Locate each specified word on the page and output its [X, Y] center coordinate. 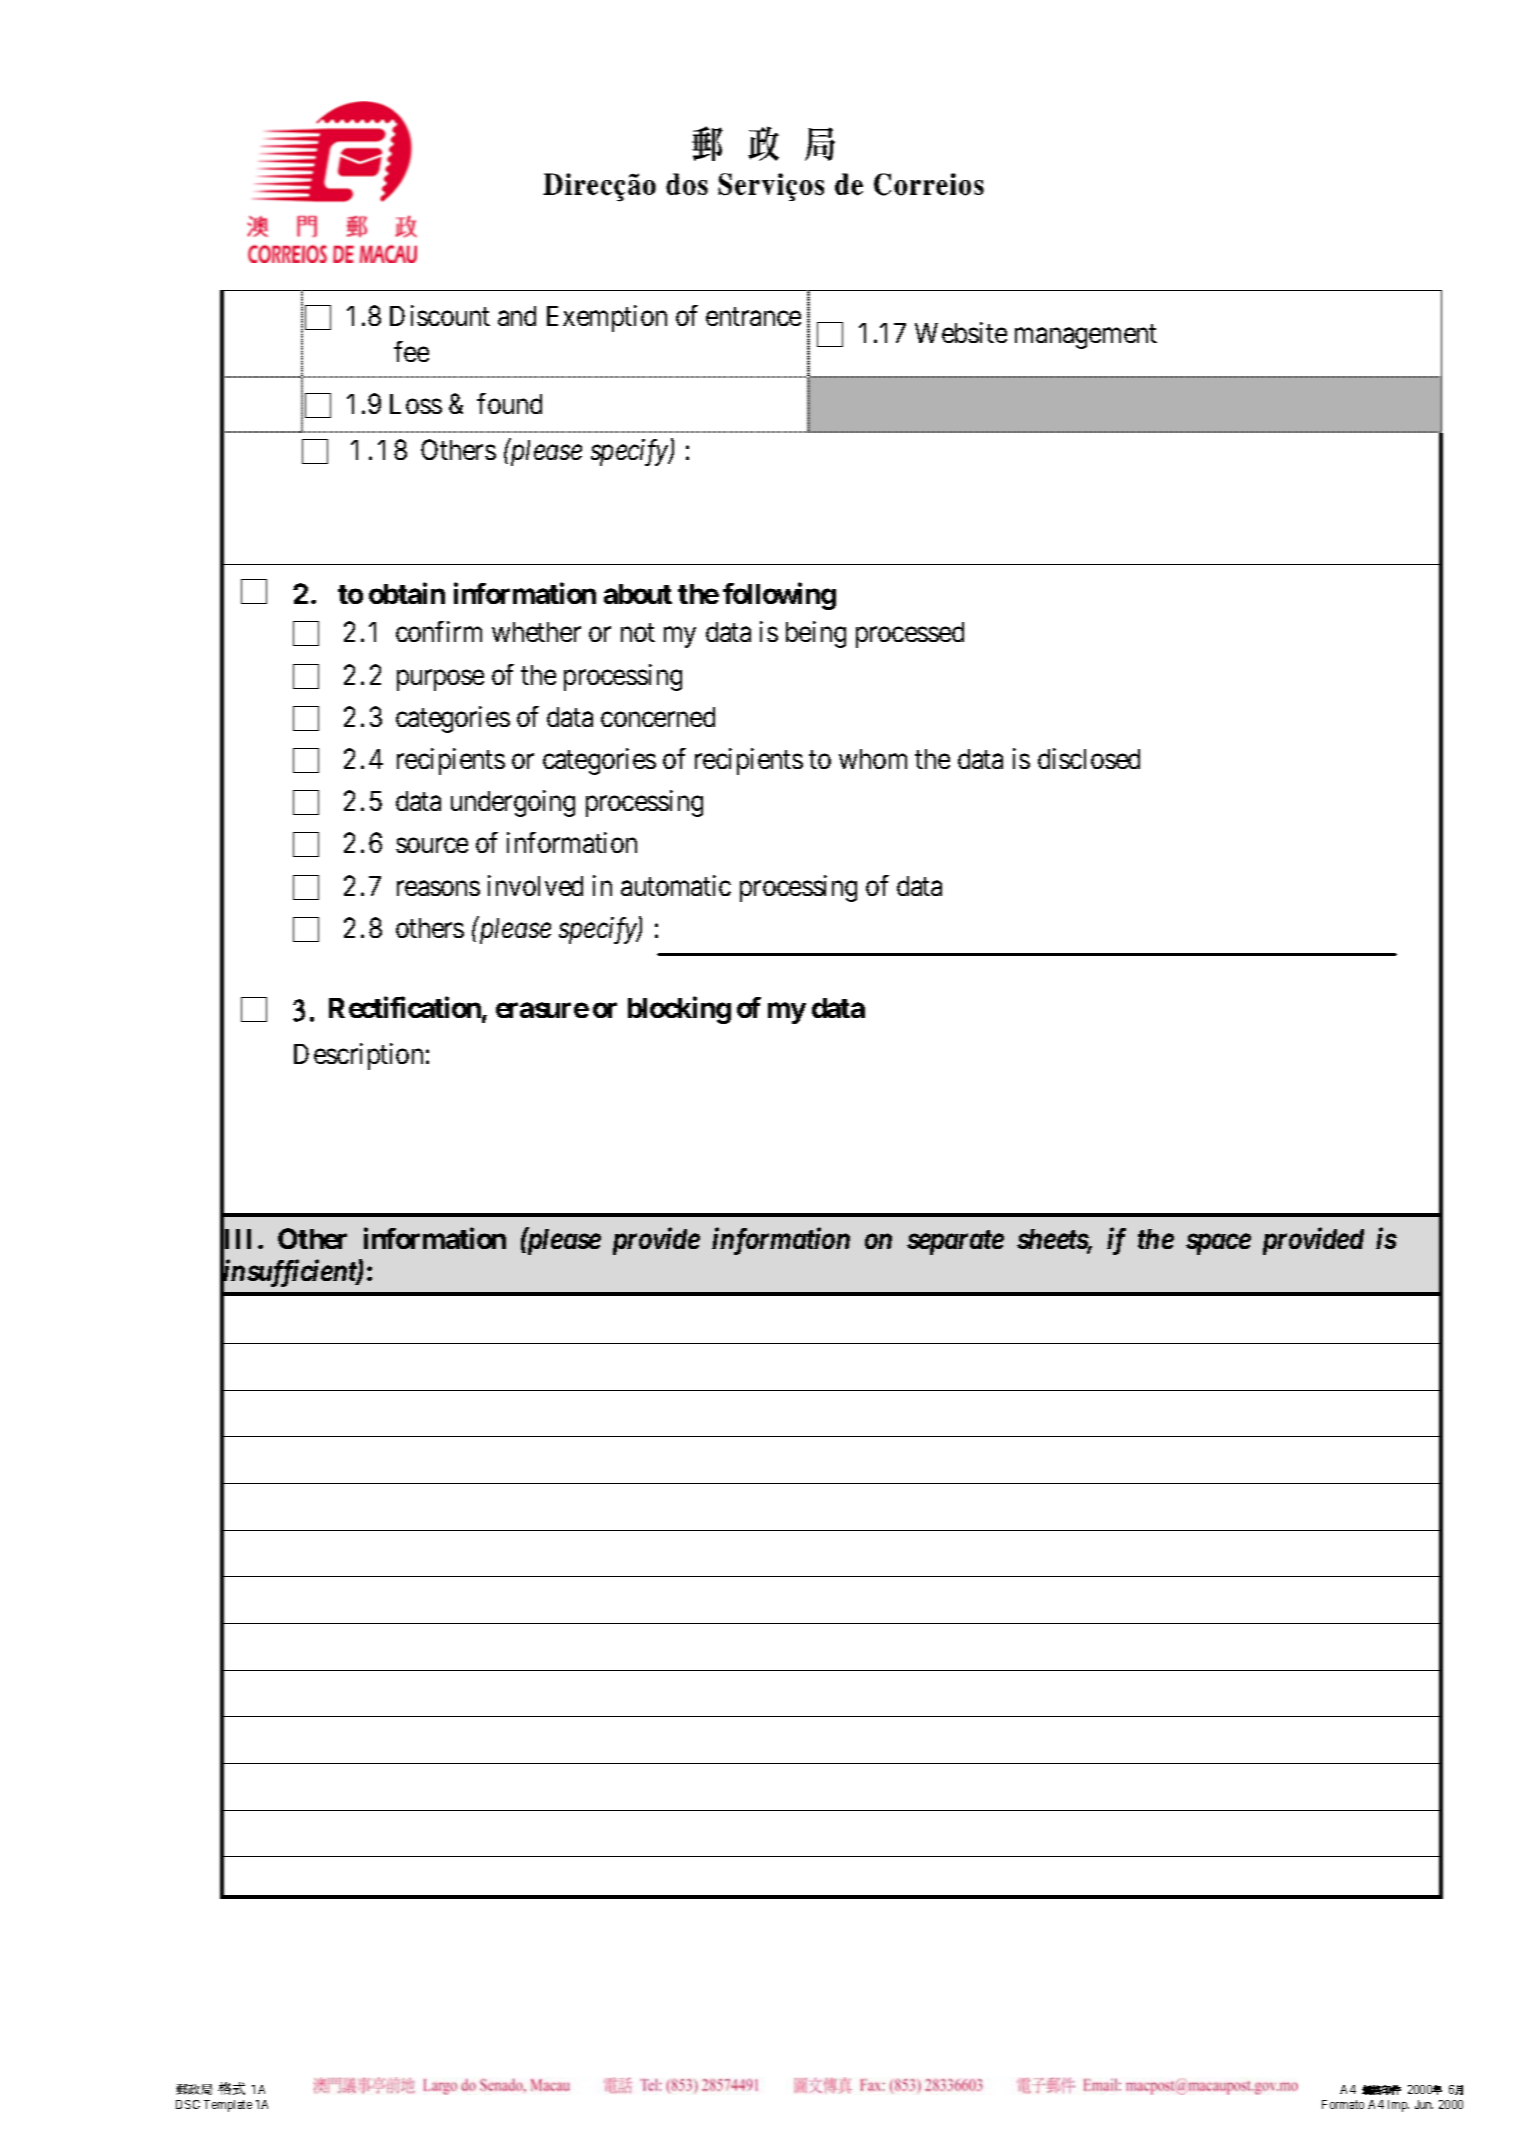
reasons [438, 888]
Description [358, 1056]
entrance [753, 317]
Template [228, 2106]
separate [955, 1242]
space [1218, 1244]
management [1086, 336]
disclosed [1089, 758]
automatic [676, 885]
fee [411, 351]
